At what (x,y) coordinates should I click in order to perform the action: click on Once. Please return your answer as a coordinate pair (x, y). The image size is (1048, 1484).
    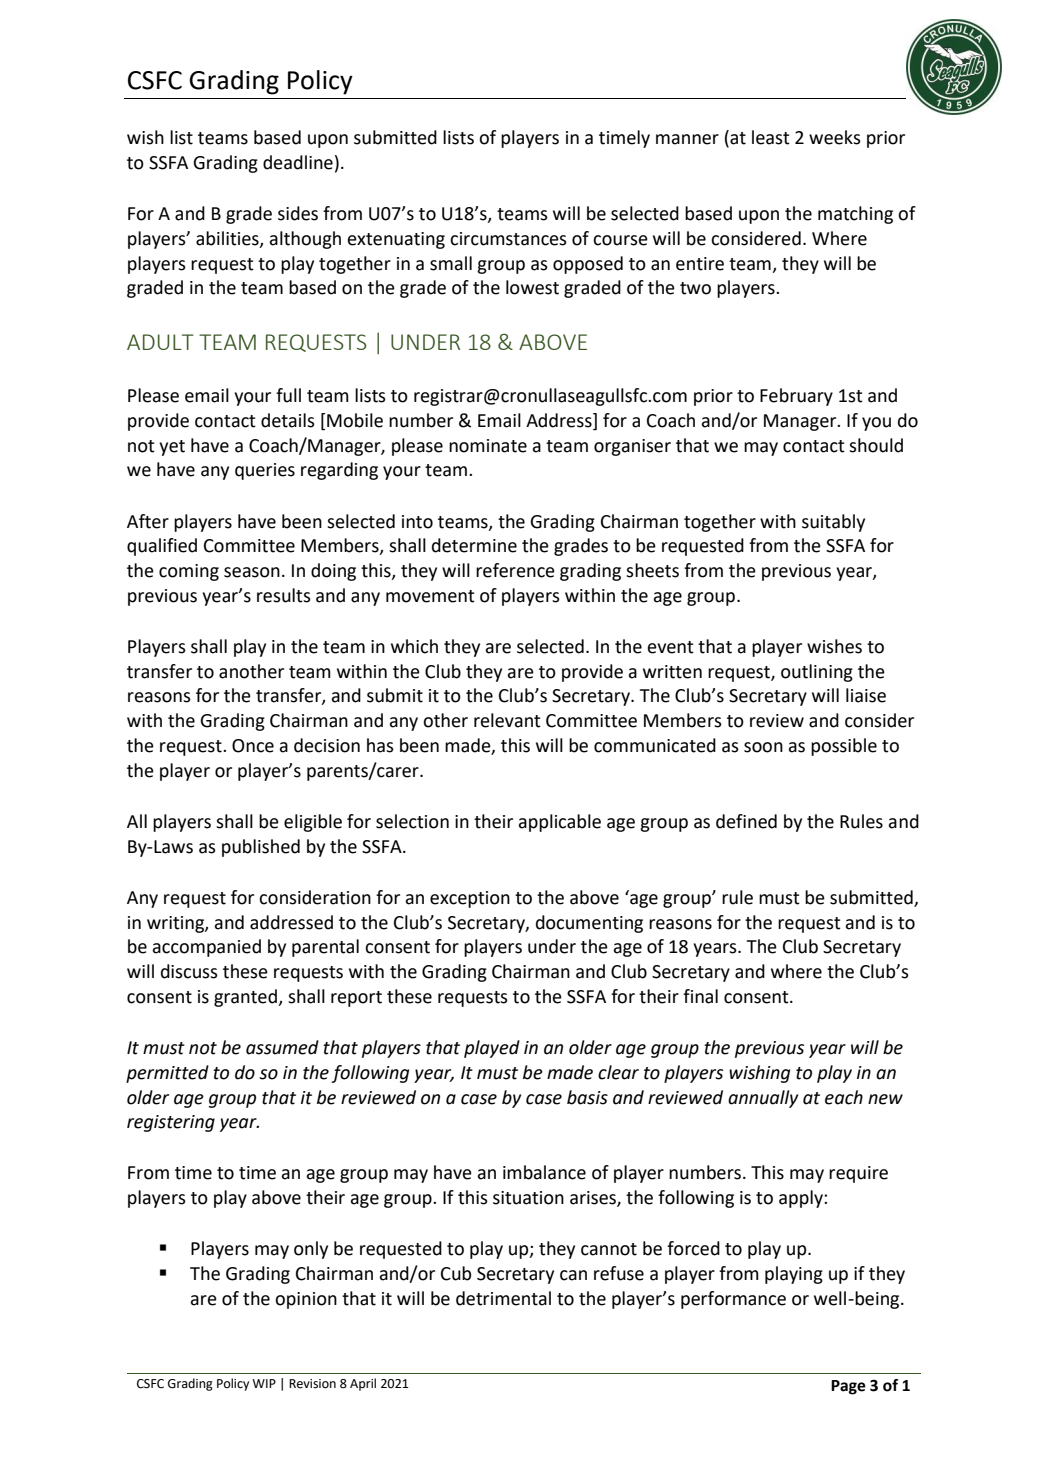
    Looking at the image, I should click on (253, 746).
